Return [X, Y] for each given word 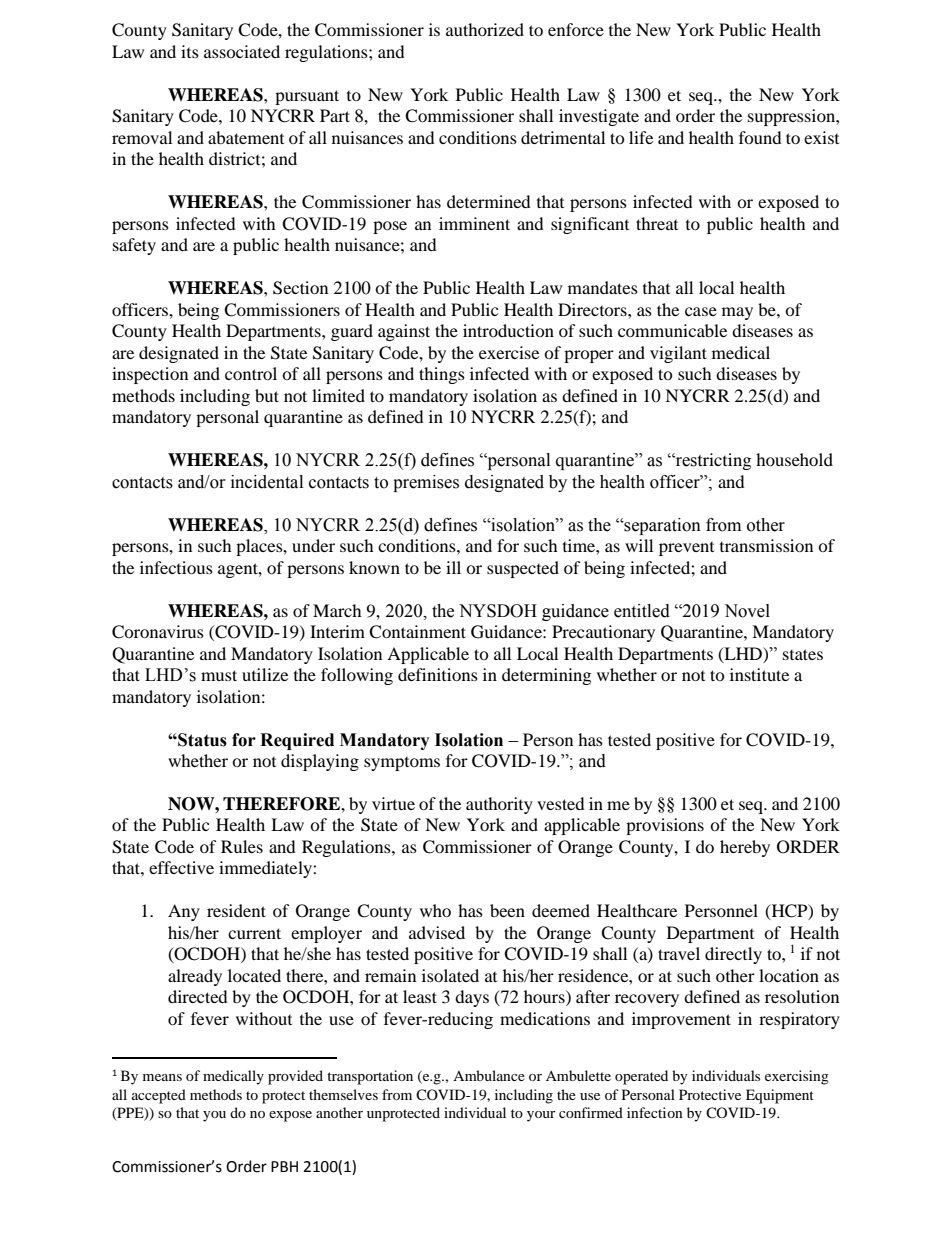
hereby [745, 848]
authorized [485, 29]
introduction [508, 330]
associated [242, 51]
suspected [523, 569]
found [760, 137]
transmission [766, 545]
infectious [176, 567]
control [251, 373]
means [162, 1077]
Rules [242, 846]
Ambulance [489, 1075]
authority [499, 805]
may [737, 313]
